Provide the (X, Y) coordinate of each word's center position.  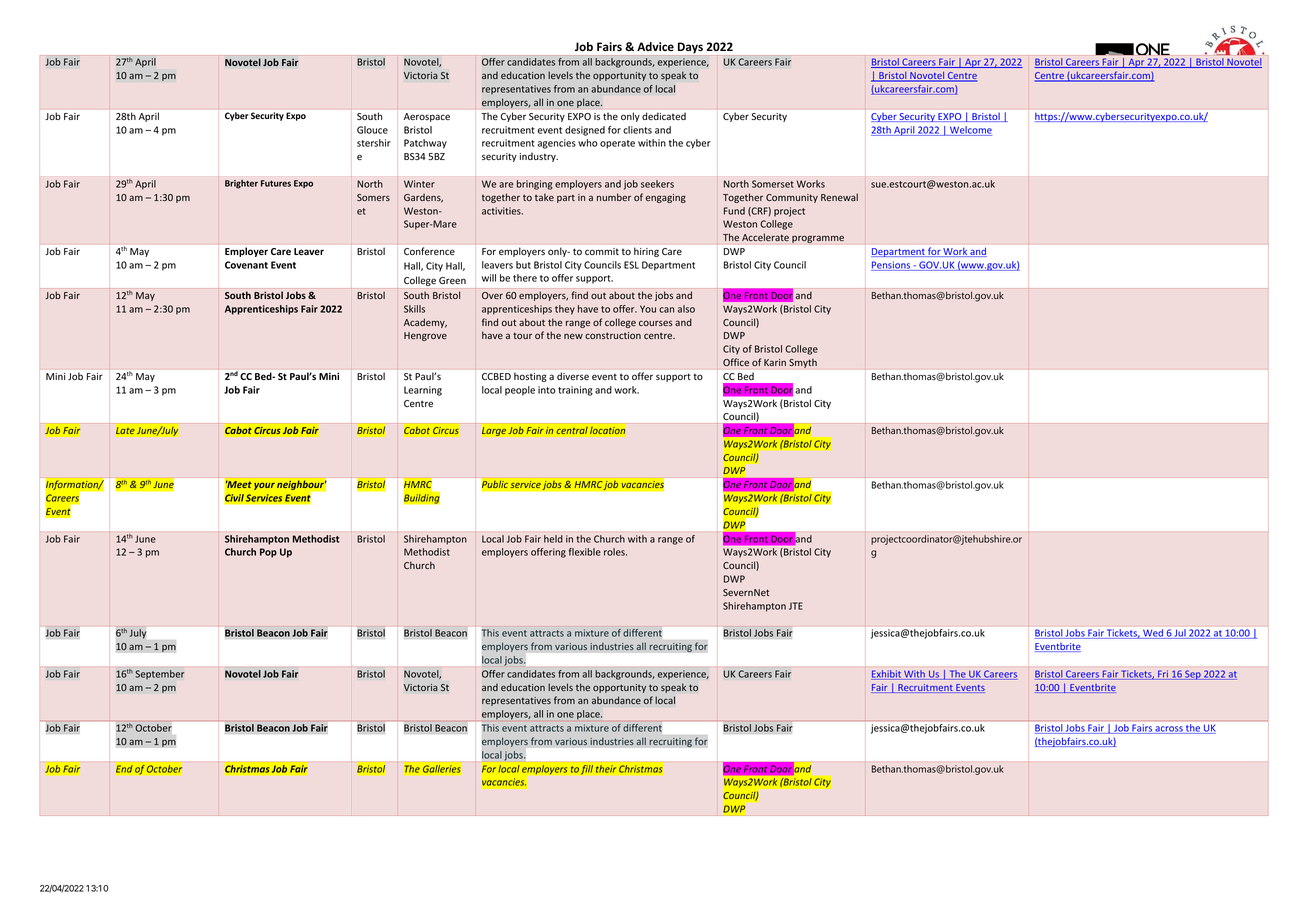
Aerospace (427, 117)
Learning (423, 391)
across (1169, 730)
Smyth (803, 363)
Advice (655, 46)
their (606, 769)
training (575, 391)
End (124, 769)
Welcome (970, 131)
